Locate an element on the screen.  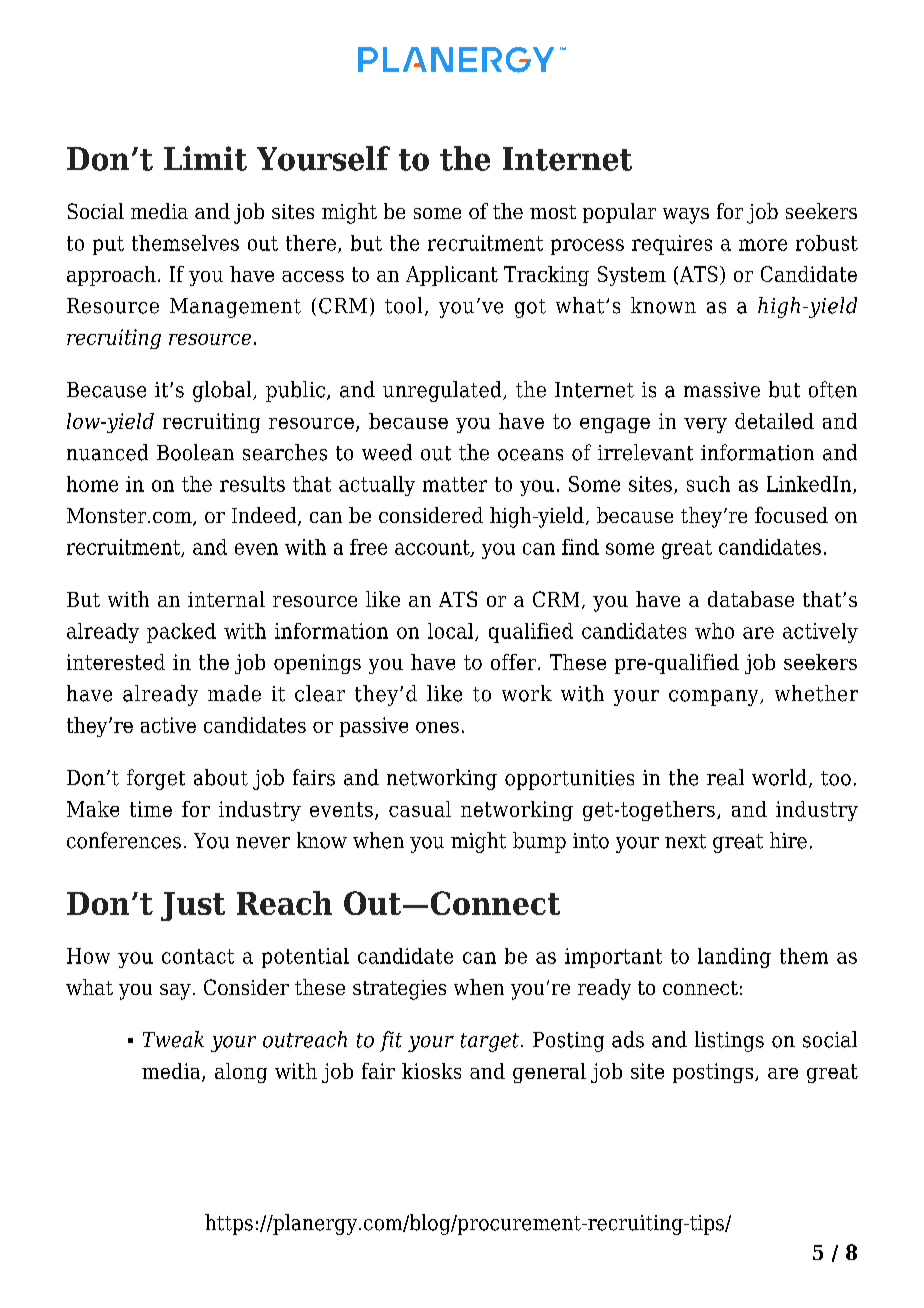
most is located at coordinates (553, 212).
